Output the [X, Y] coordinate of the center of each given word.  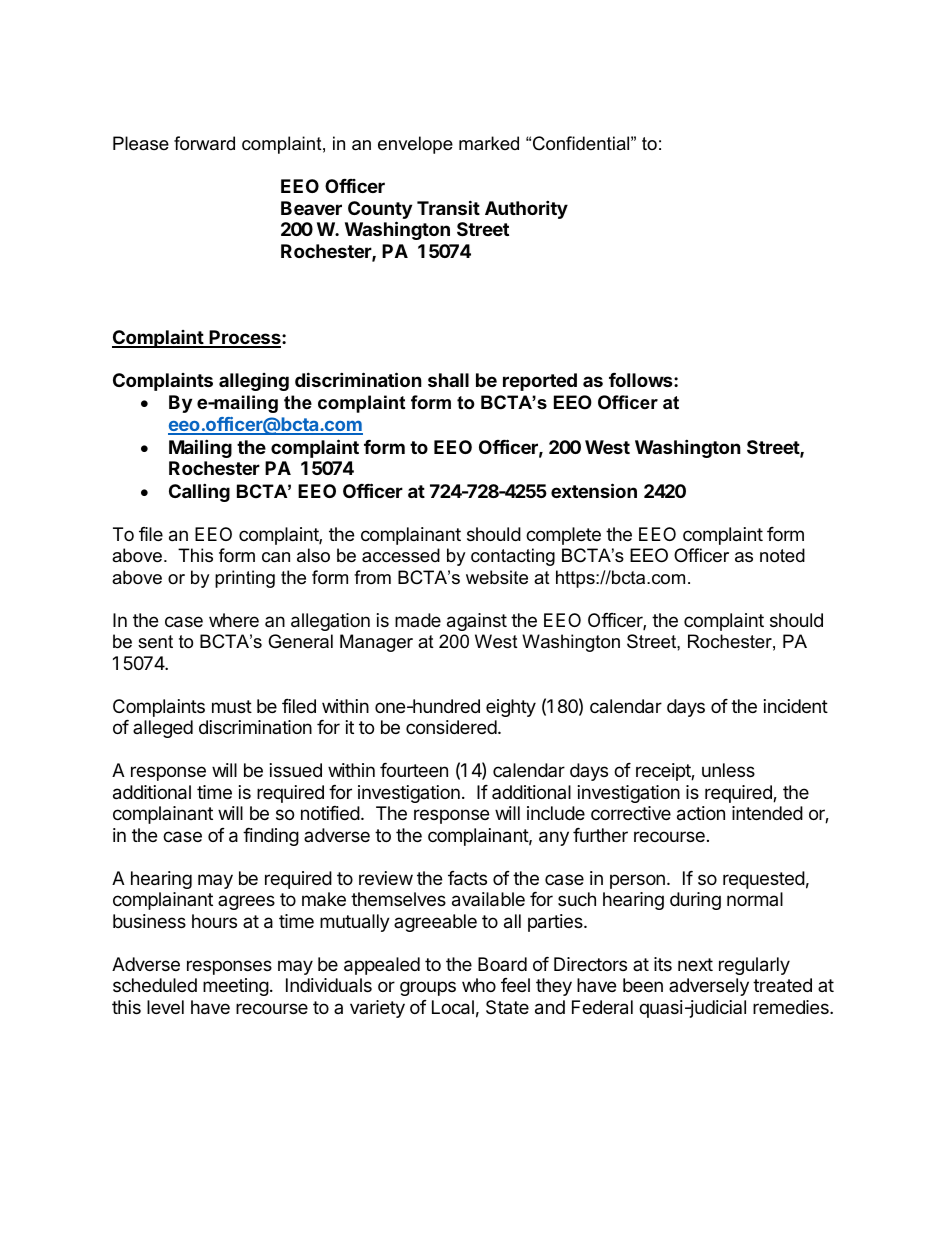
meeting [236, 987]
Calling [199, 492]
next [695, 964]
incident [796, 706]
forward [204, 143]
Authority [526, 209]
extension [594, 490]
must [232, 706]
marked [489, 143]
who [479, 985]
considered [451, 727]
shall [448, 380]
